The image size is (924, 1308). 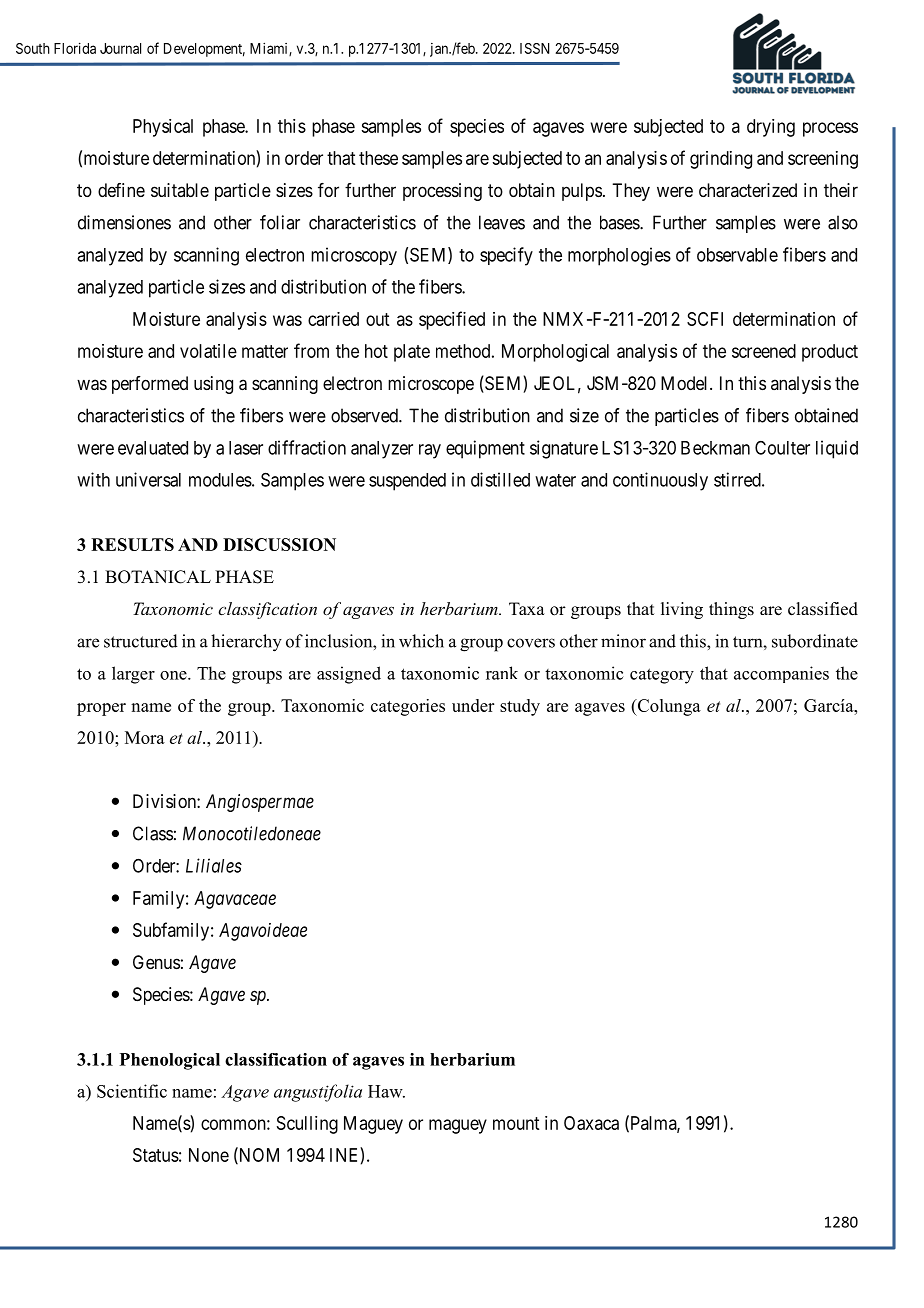 I want to click on categories, so click(x=408, y=707).
